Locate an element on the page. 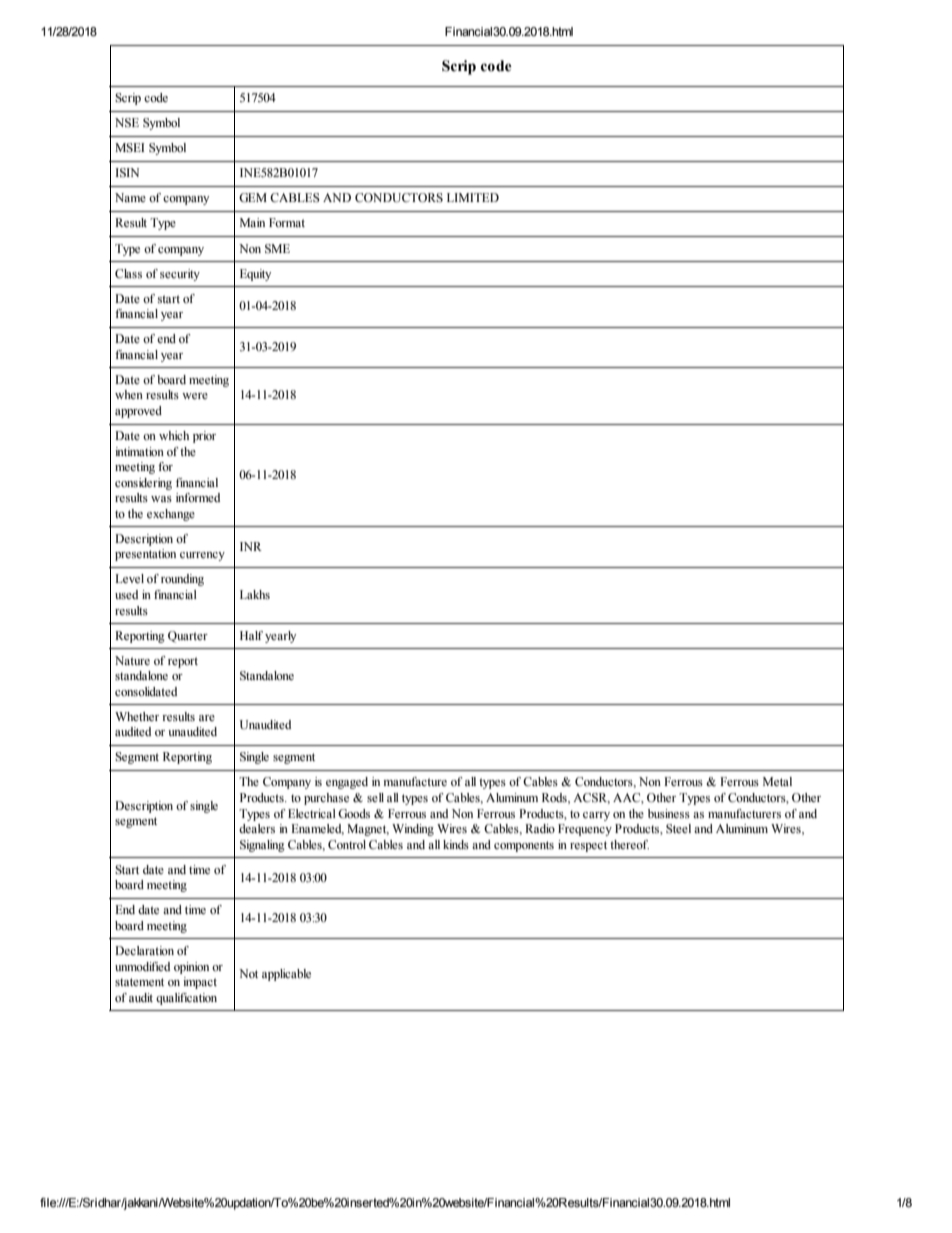 This page has width=952, height=1233. GEM is located at coordinates (253, 198).
